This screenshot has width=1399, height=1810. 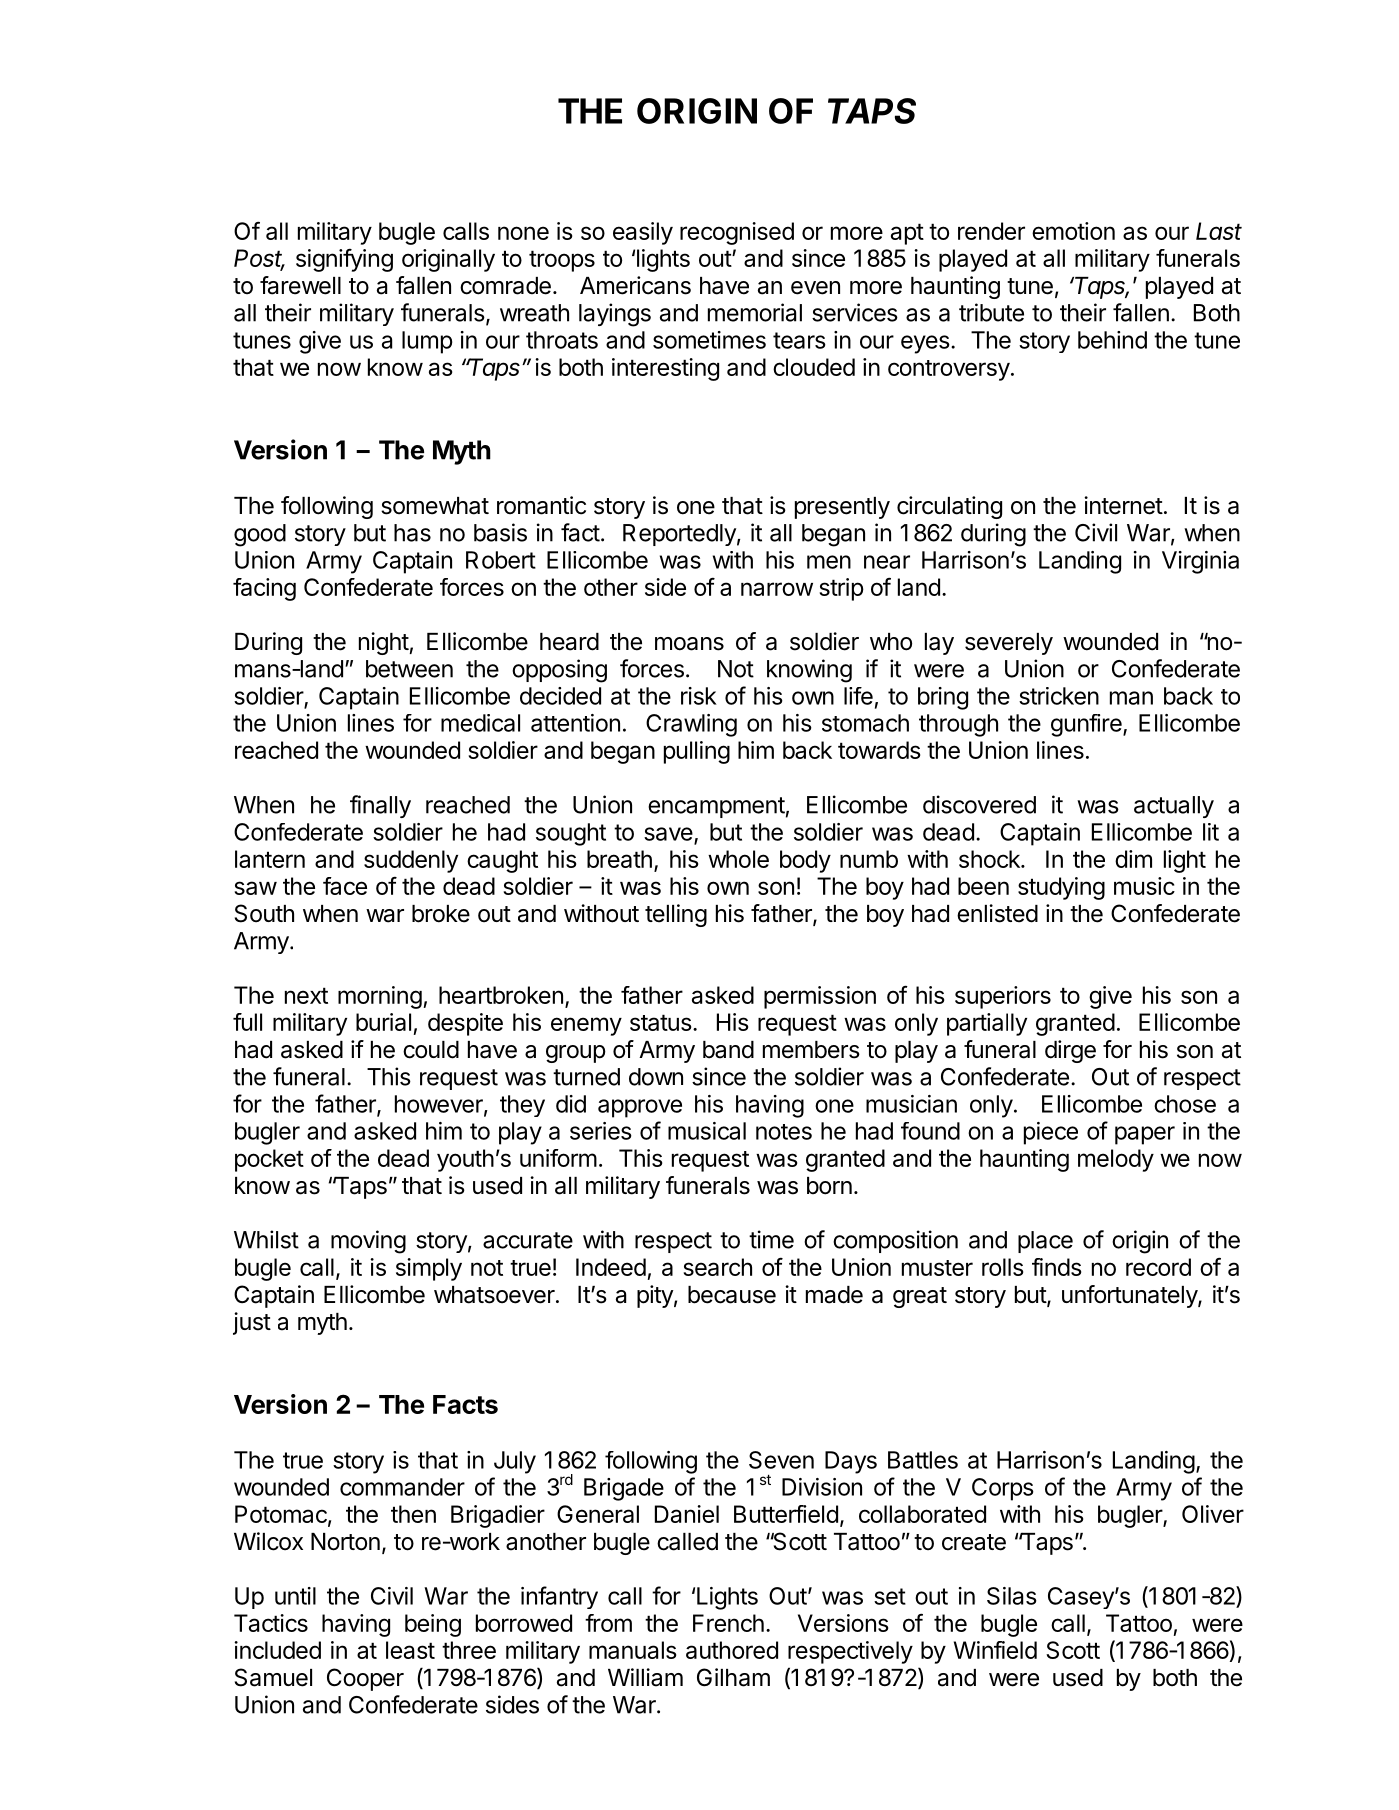 I want to click on signifying, so click(x=344, y=260).
